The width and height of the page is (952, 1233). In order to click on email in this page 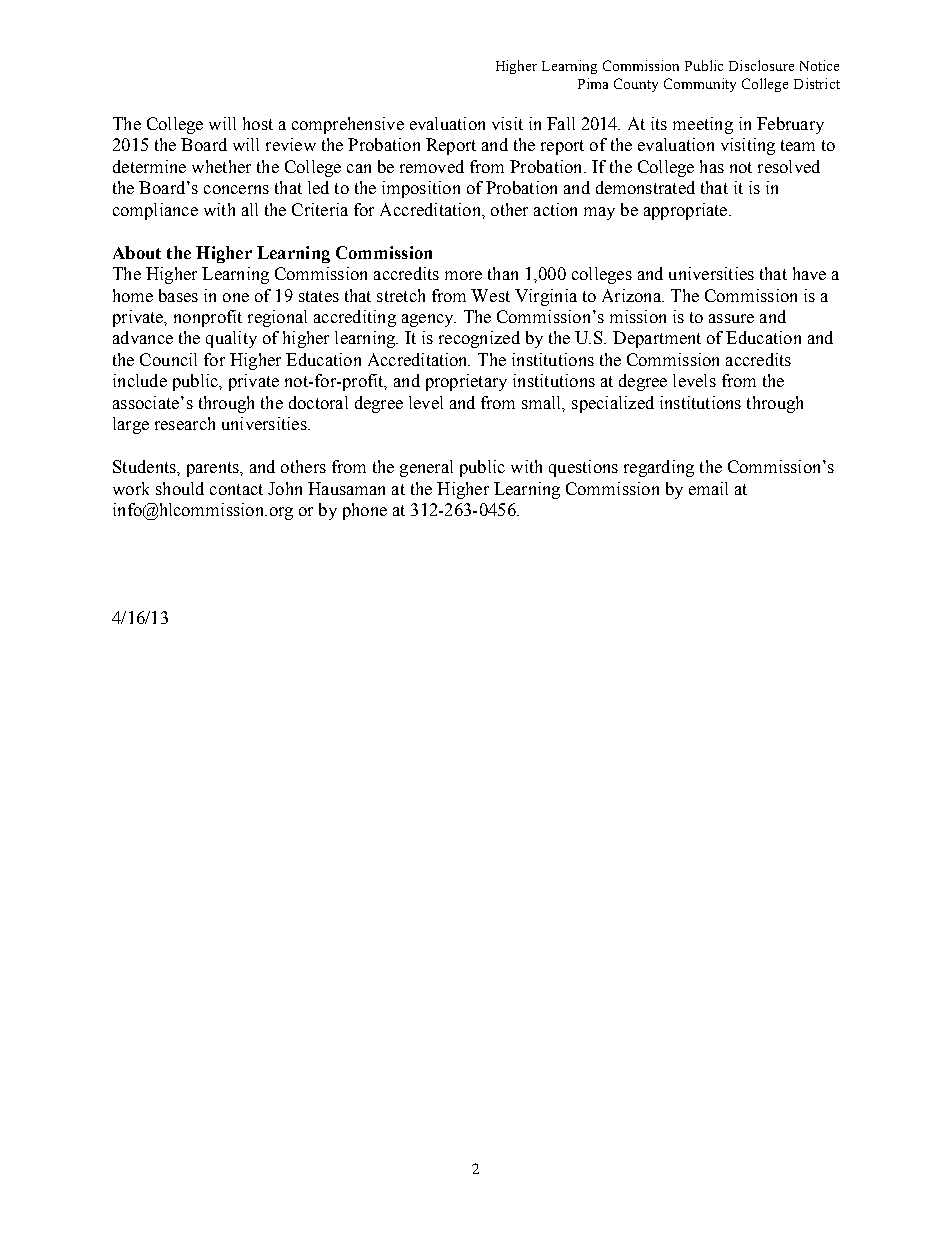, I will do `click(708, 488)`.
